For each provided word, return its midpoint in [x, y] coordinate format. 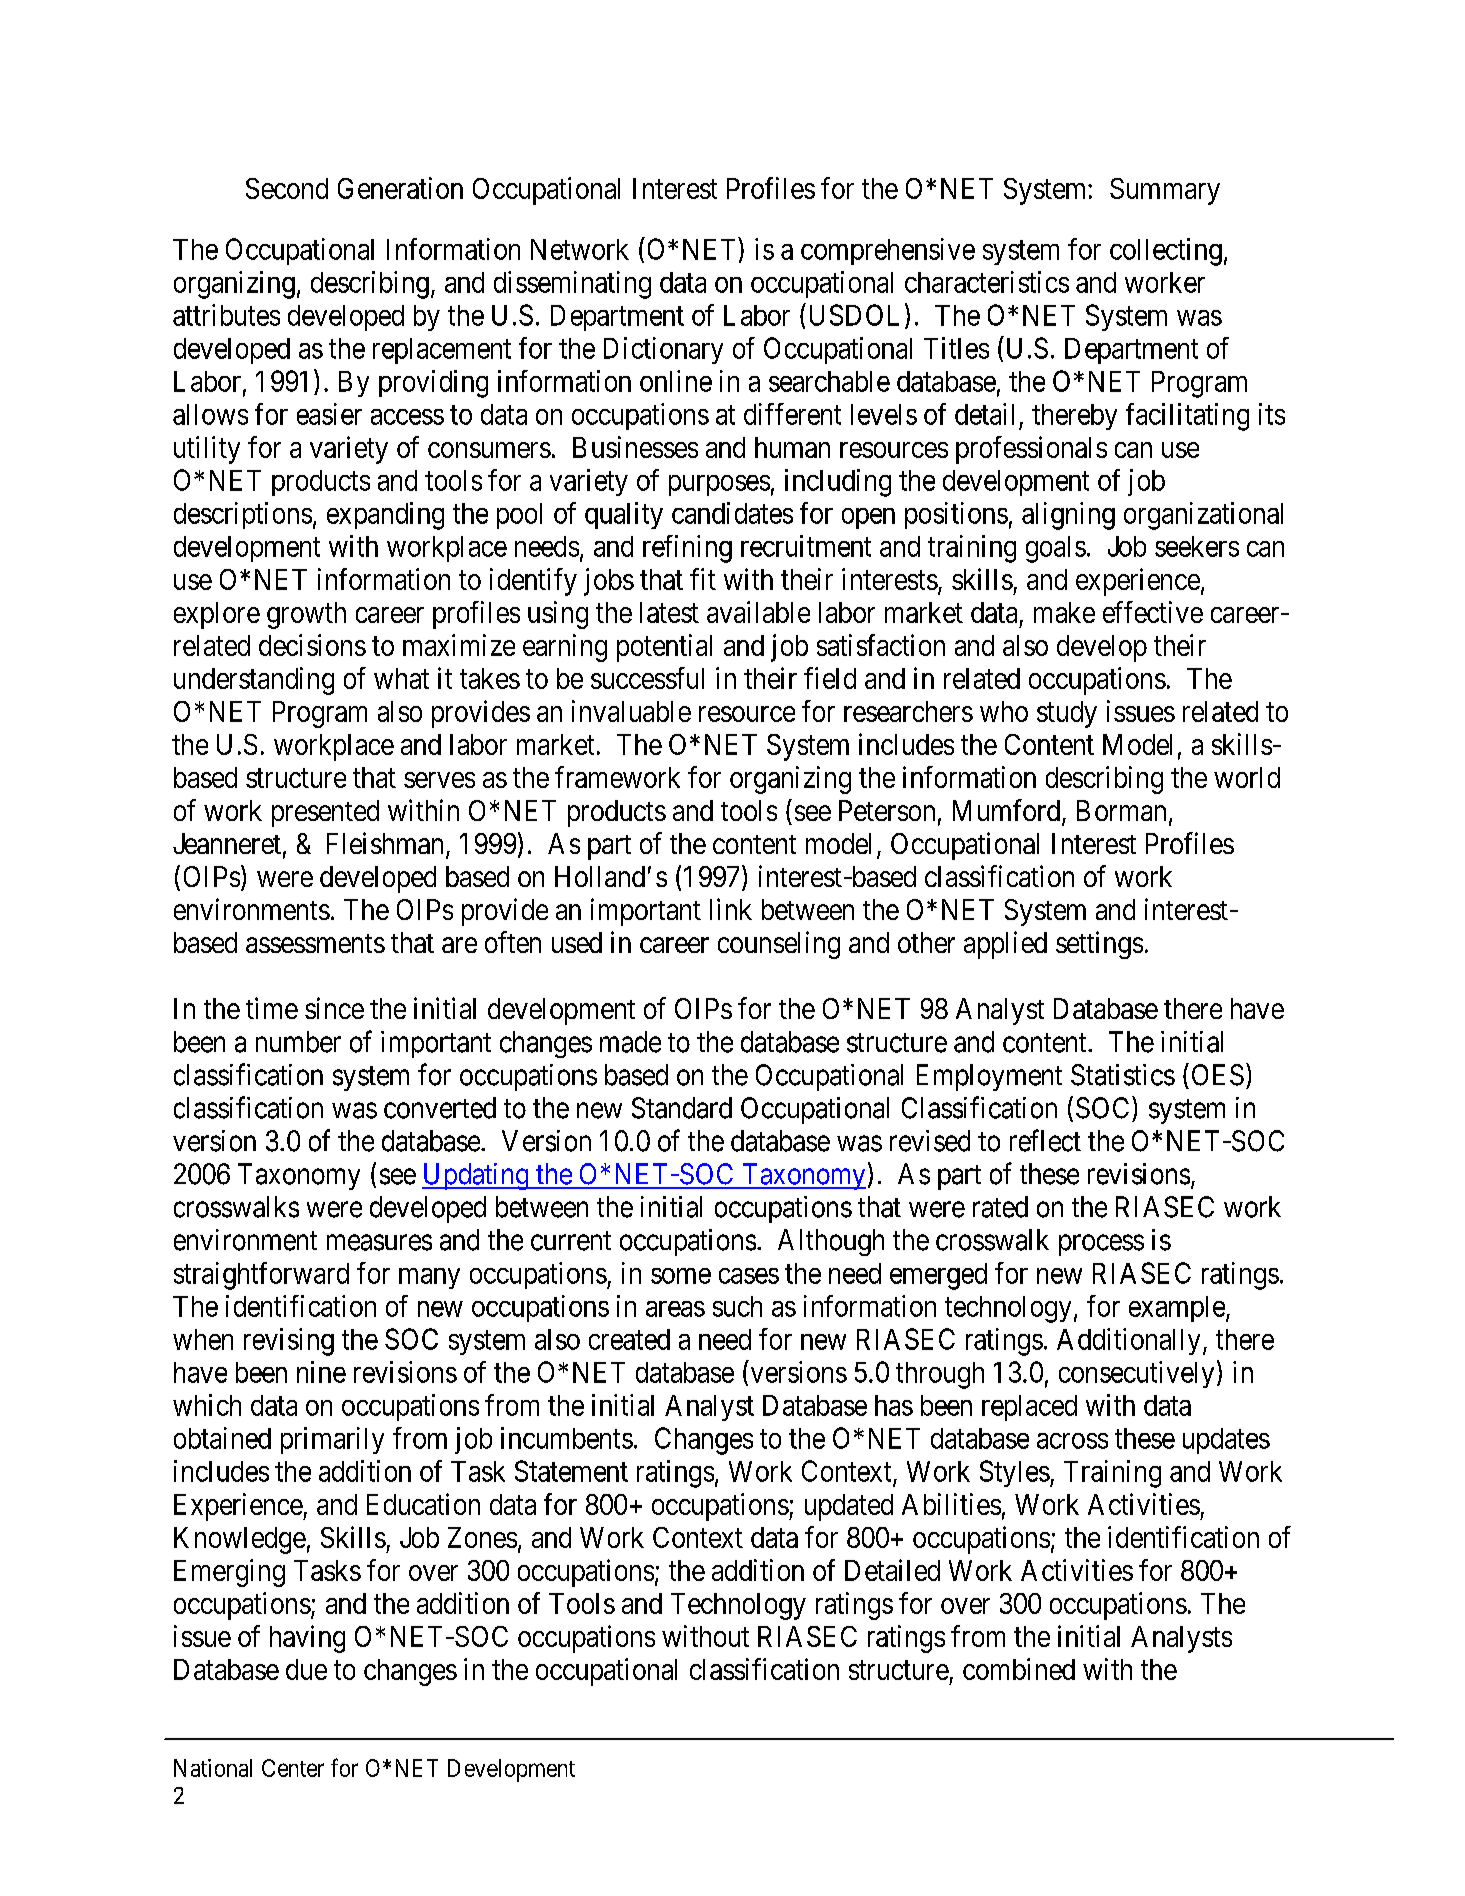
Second [287, 188]
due [306, 1669]
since [334, 1008]
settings [1099, 945]
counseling [779, 945]
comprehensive [888, 251]
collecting [1166, 252]
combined [1019, 1669]
